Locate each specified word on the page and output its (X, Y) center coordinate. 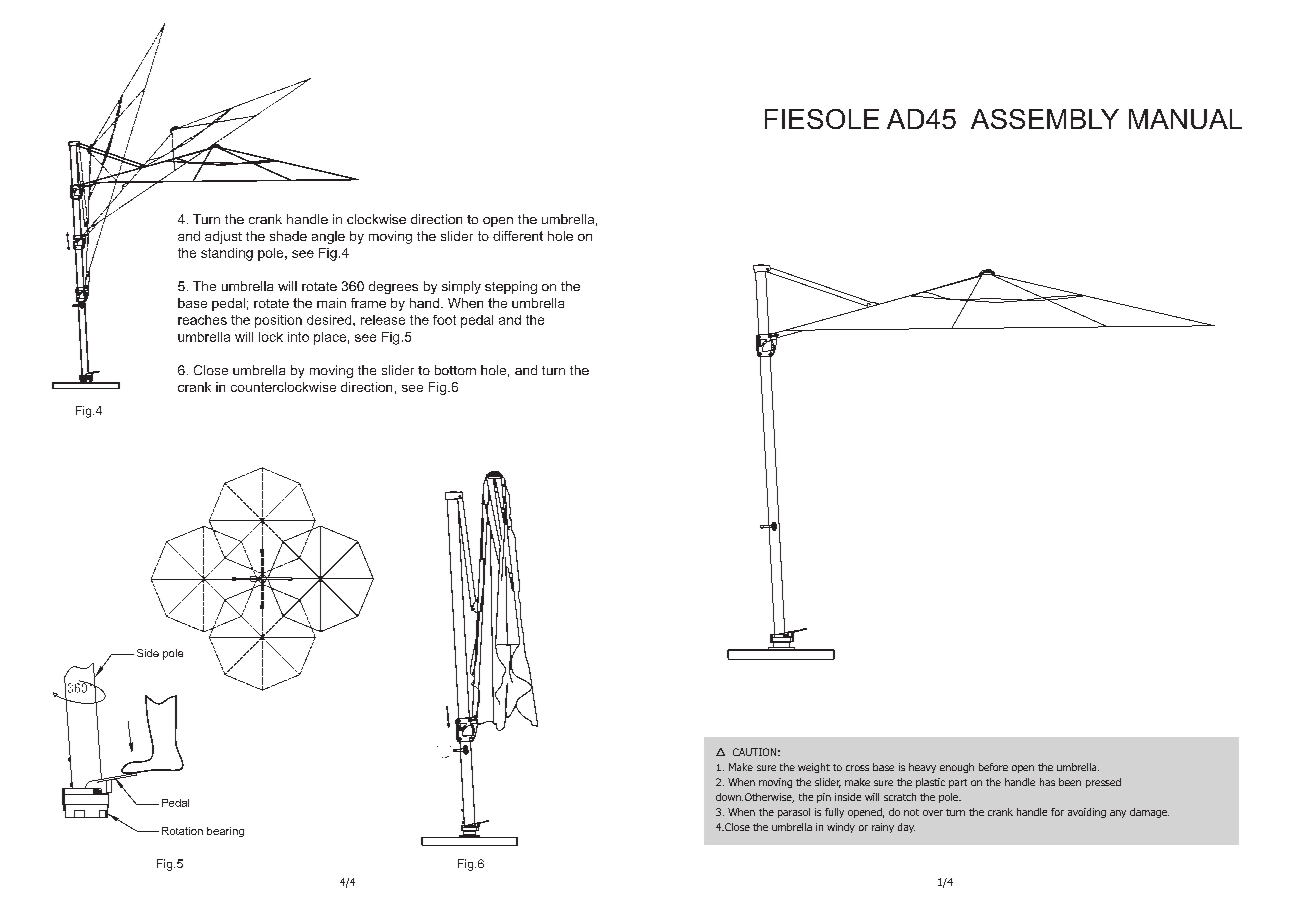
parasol (794, 813)
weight (814, 768)
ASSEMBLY (1045, 119)
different (518, 236)
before (993, 767)
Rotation (182, 831)
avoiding (1087, 813)
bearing (225, 832)
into (298, 337)
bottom (455, 370)
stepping (511, 287)
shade (288, 236)
